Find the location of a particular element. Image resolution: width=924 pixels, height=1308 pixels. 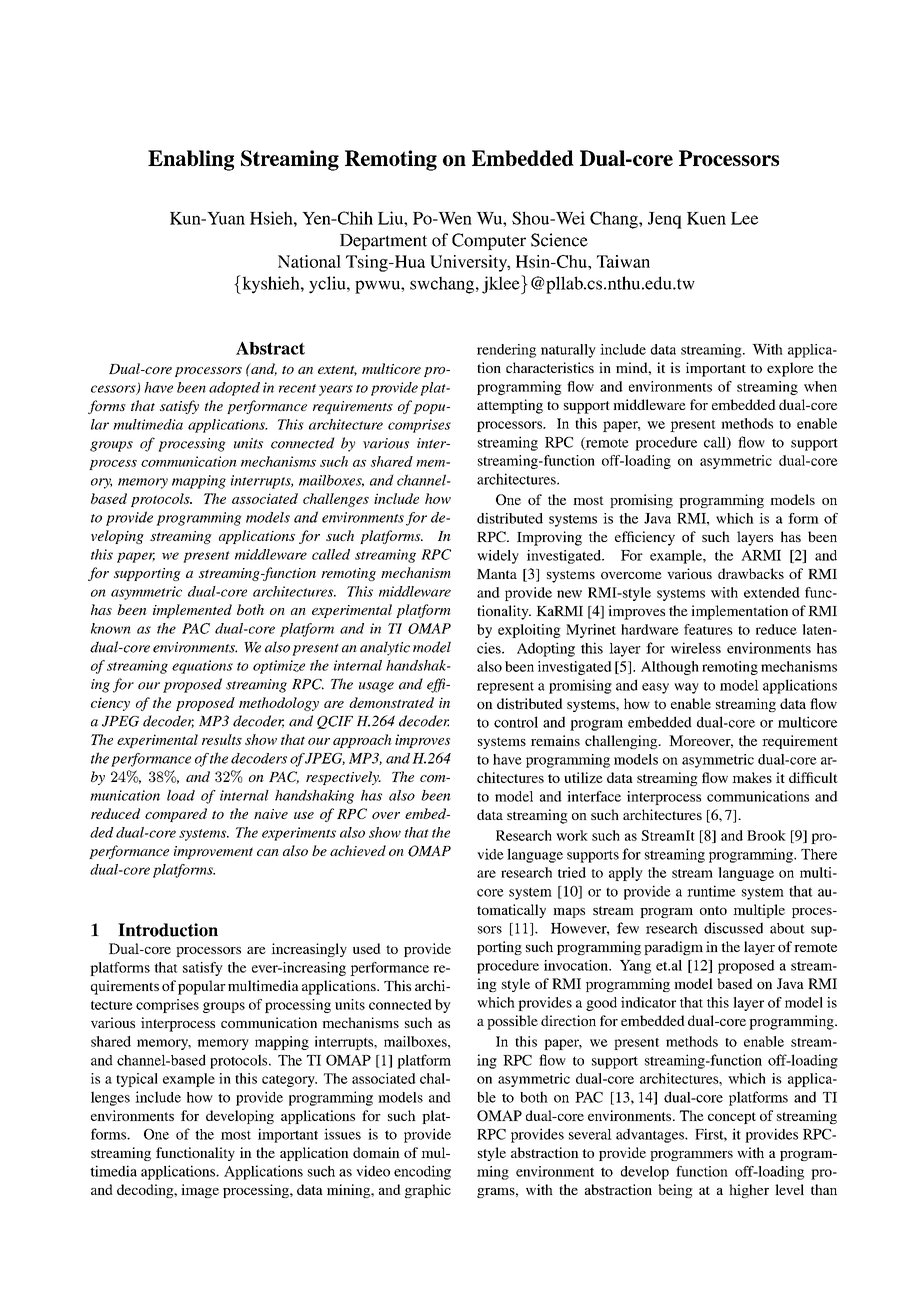

implemented is located at coordinates (192, 611).
